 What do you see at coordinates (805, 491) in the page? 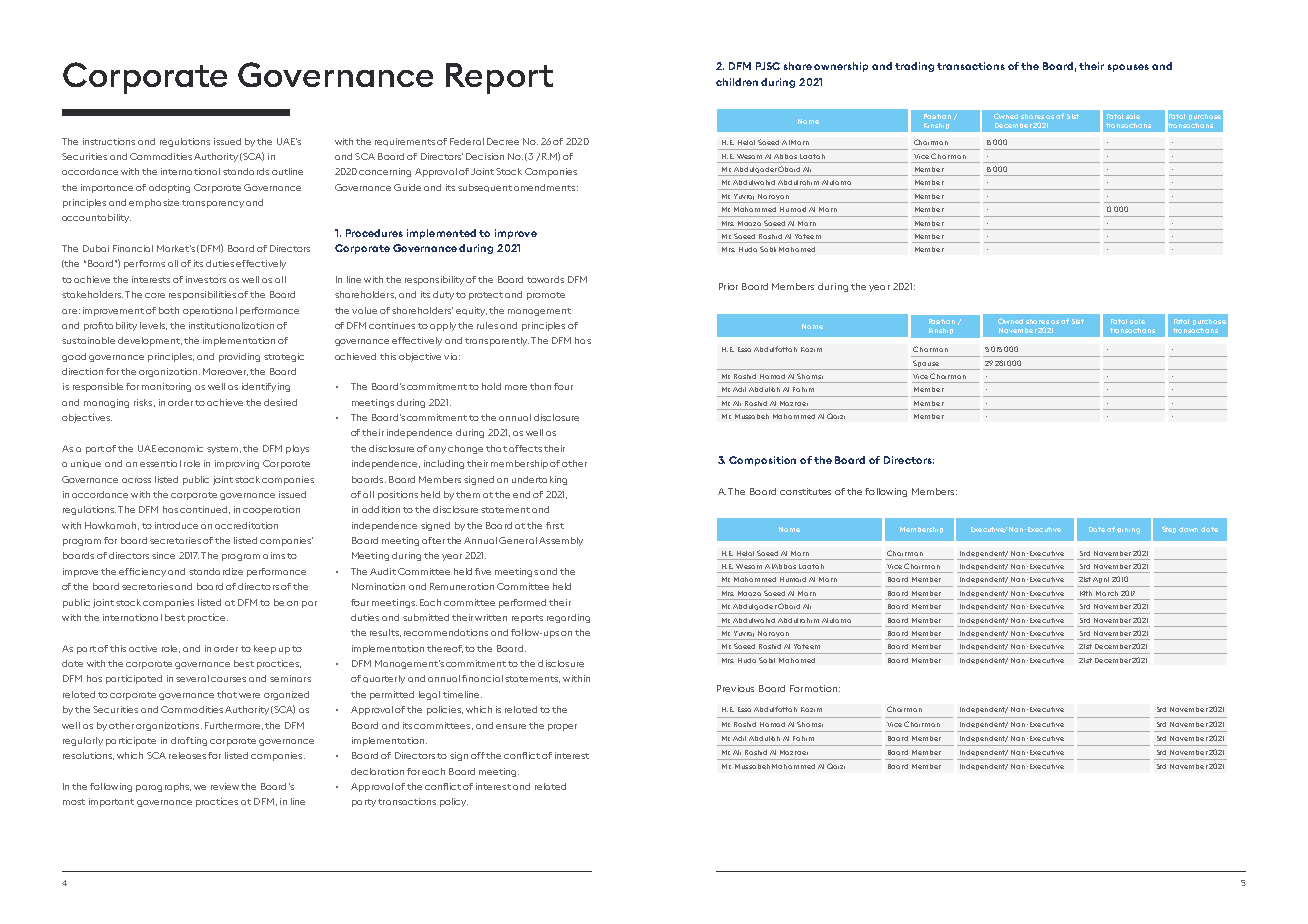
I see `constitutes` at bounding box center [805, 491].
